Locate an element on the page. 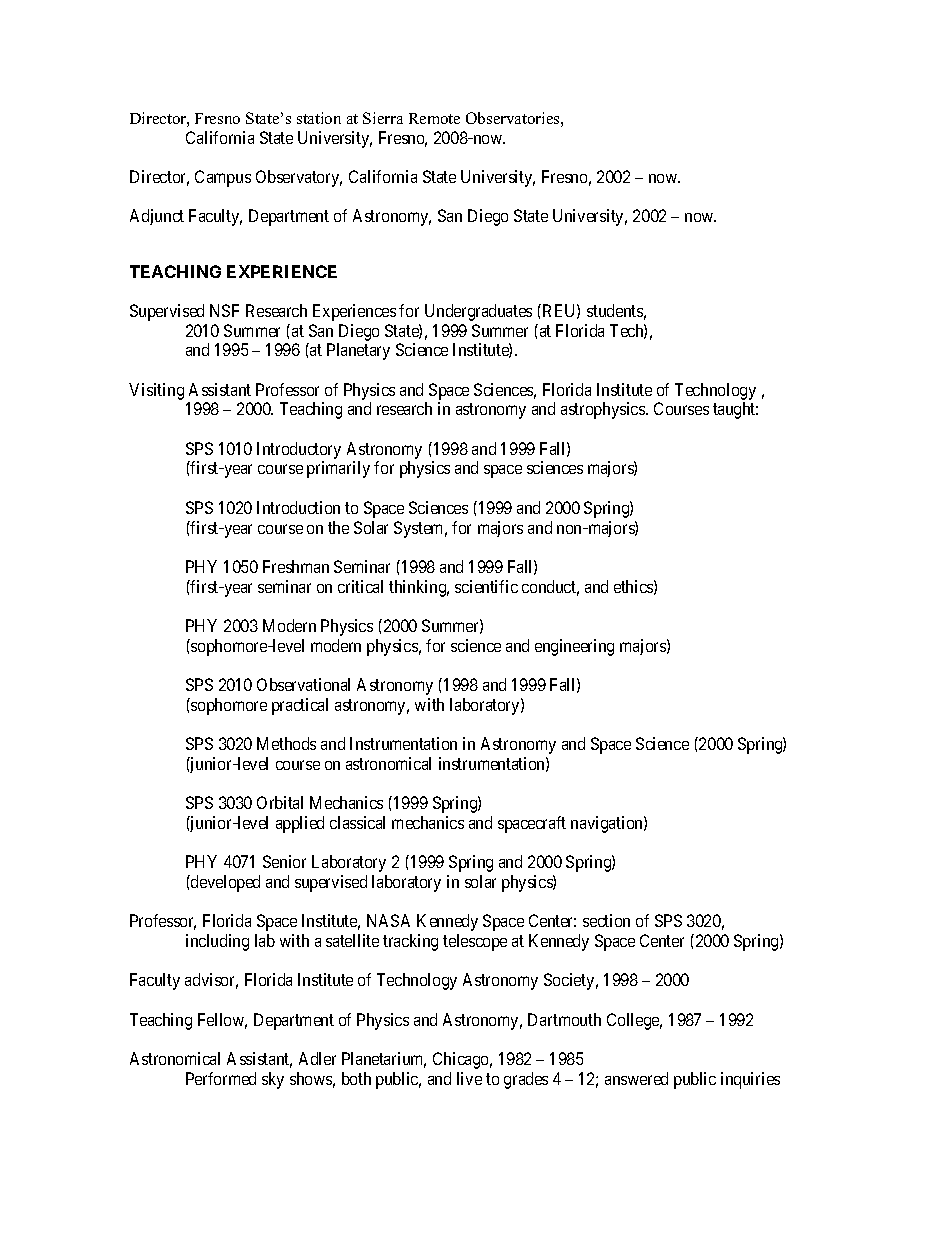  Undergraduates is located at coordinates (478, 312).
